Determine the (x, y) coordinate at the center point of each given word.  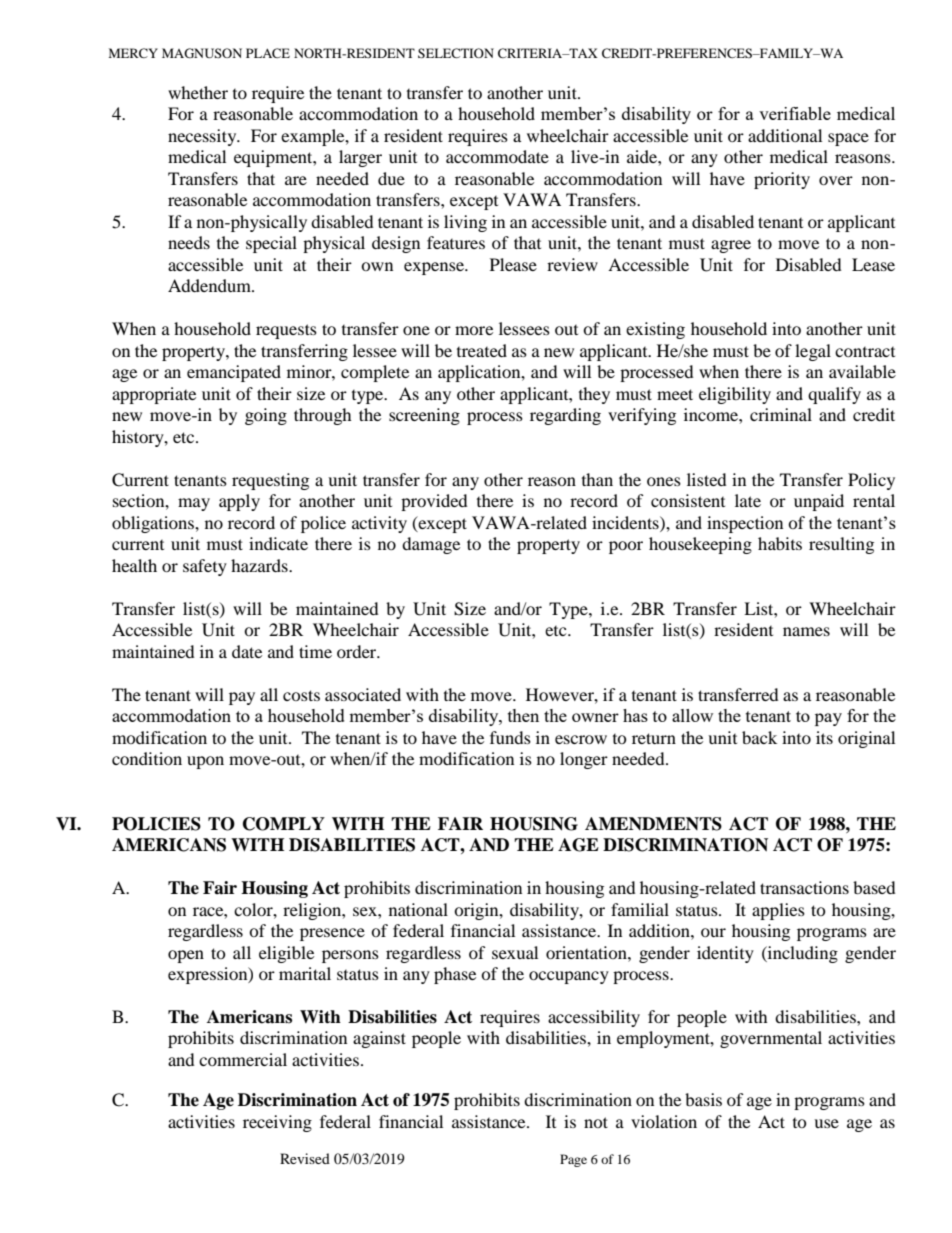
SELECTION (456, 53)
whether (198, 92)
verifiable (795, 113)
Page (573, 1160)
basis (703, 1099)
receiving (277, 1123)
